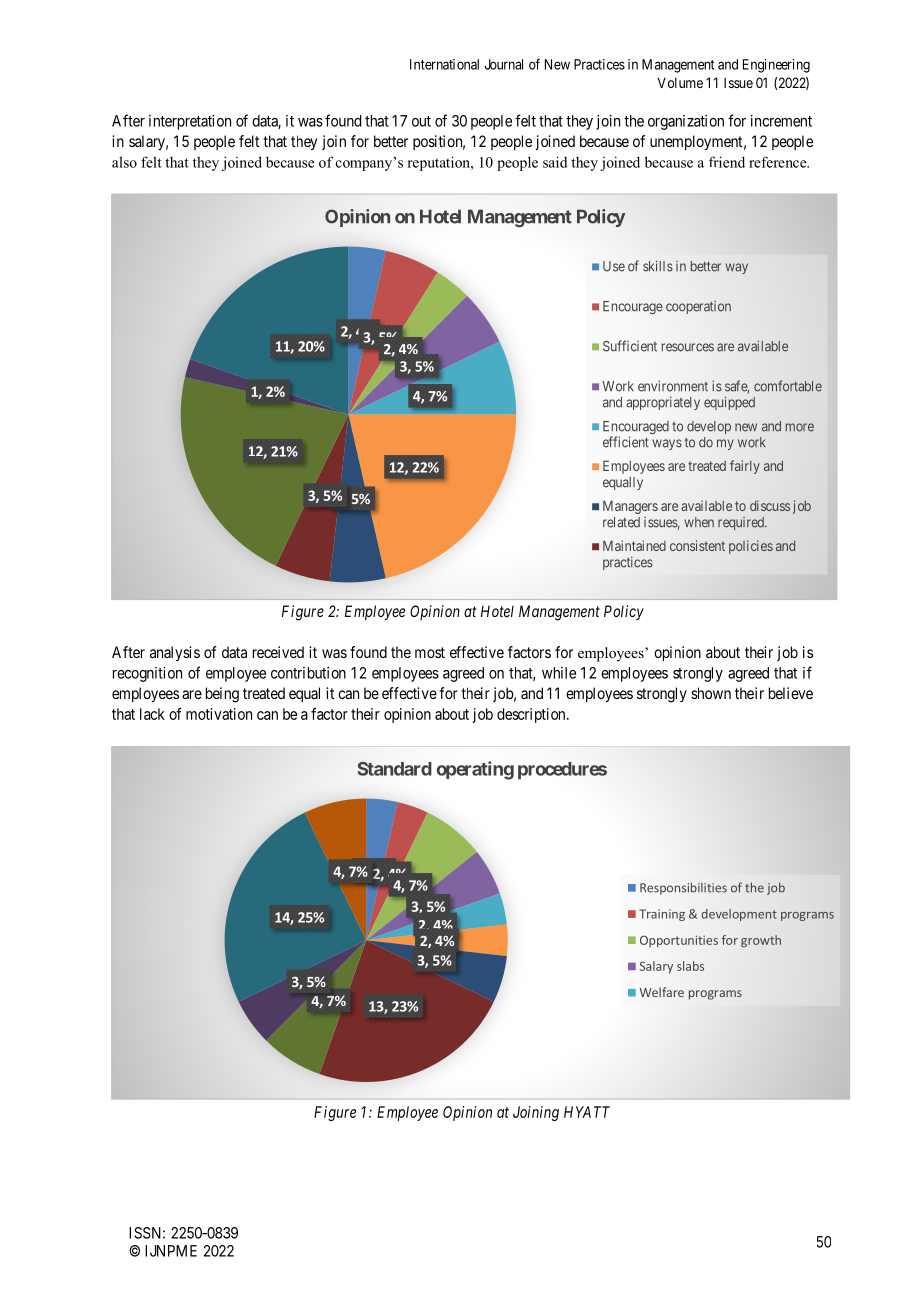  What do you see at coordinates (444, 64) in the document?
I see `International` at bounding box center [444, 64].
